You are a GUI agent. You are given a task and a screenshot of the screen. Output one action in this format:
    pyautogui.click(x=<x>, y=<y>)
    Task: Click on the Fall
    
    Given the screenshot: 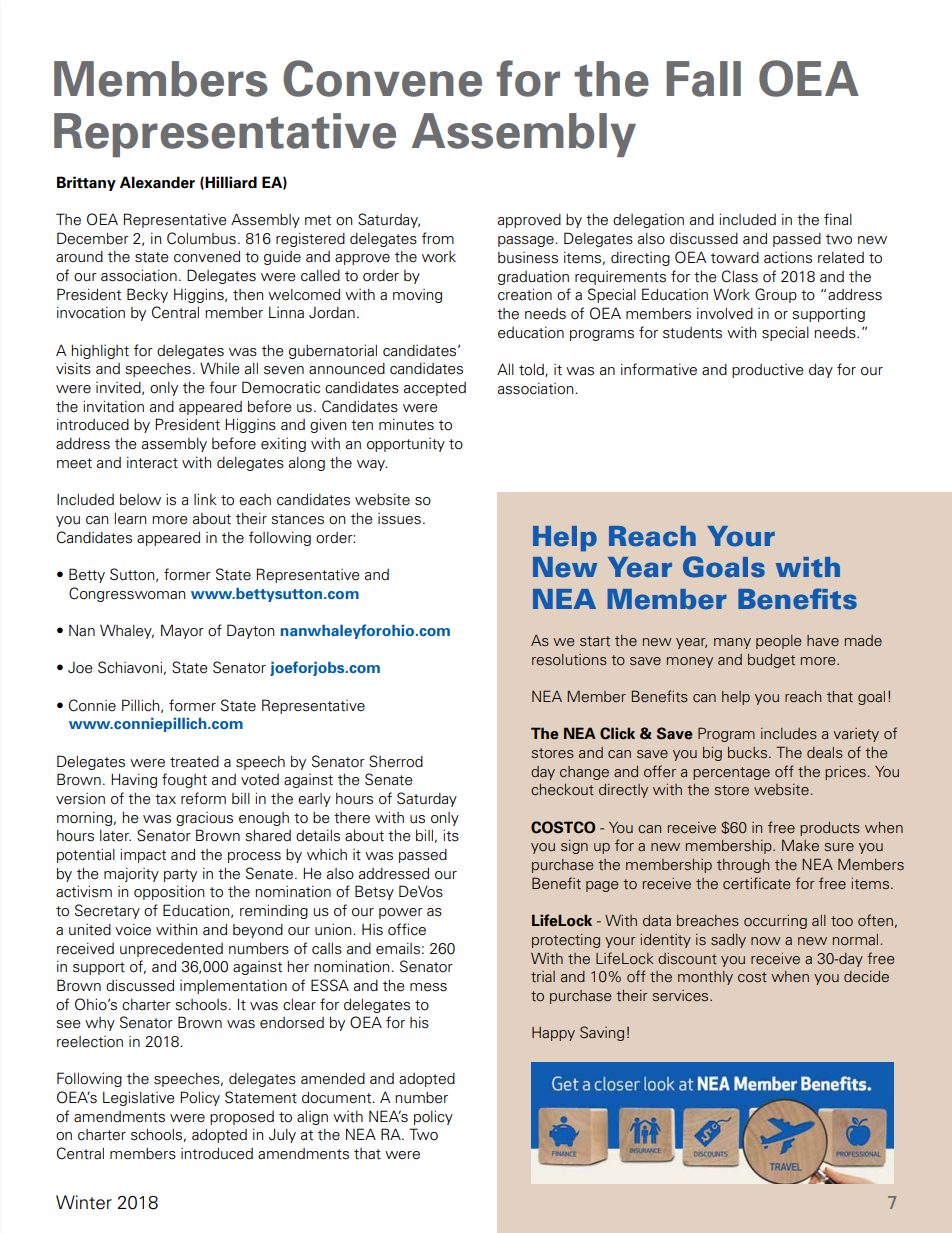 What is the action you would take?
    pyautogui.click(x=703, y=79)
